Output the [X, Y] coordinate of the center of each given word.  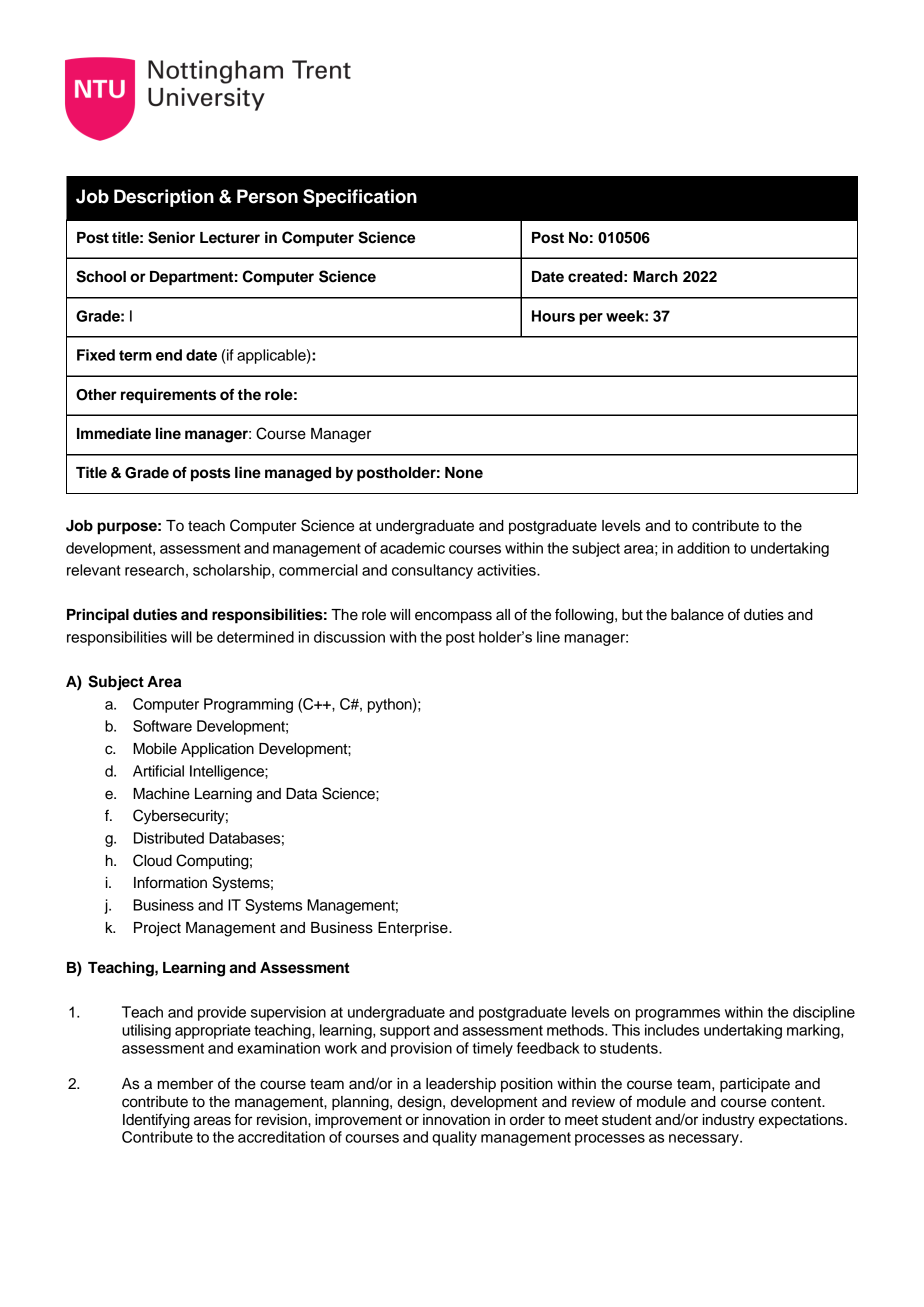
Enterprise [414, 929]
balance [697, 615]
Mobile [155, 749]
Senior [171, 237]
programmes [678, 1015]
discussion [349, 637]
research [154, 570]
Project [157, 929]
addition [703, 548]
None [464, 473]
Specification [360, 198]
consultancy [432, 571]
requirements [168, 396]
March [655, 277]
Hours [553, 316]
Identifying [156, 1121]
